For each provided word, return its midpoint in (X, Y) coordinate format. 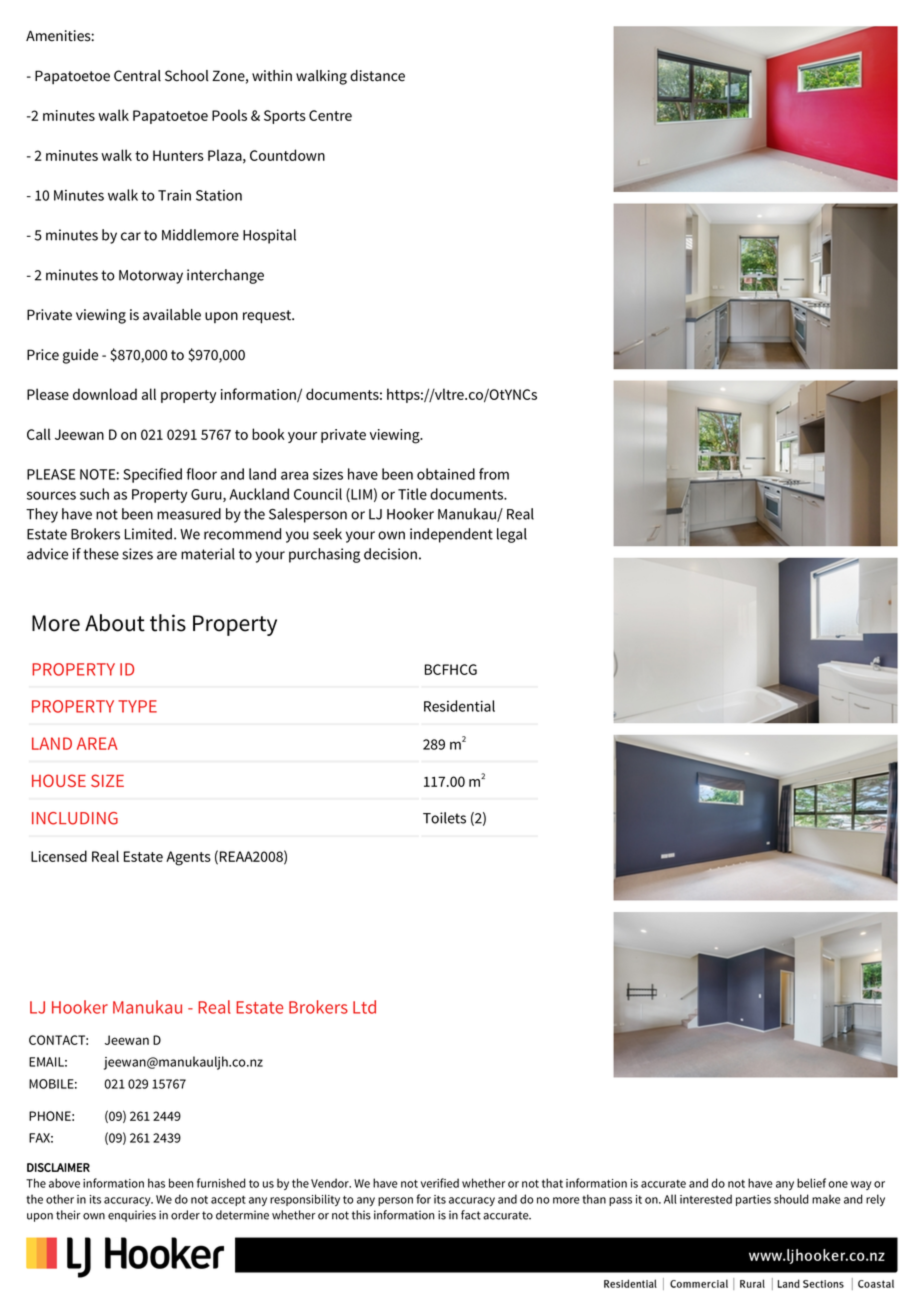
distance (377, 76)
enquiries (132, 1216)
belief (811, 1183)
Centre (330, 115)
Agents (188, 858)
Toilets (444, 818)
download (105, 394)
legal (512, 535)
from (494, 474)
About (115, 623)
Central (137, 76)
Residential (459, 706)
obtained (446, 474)
